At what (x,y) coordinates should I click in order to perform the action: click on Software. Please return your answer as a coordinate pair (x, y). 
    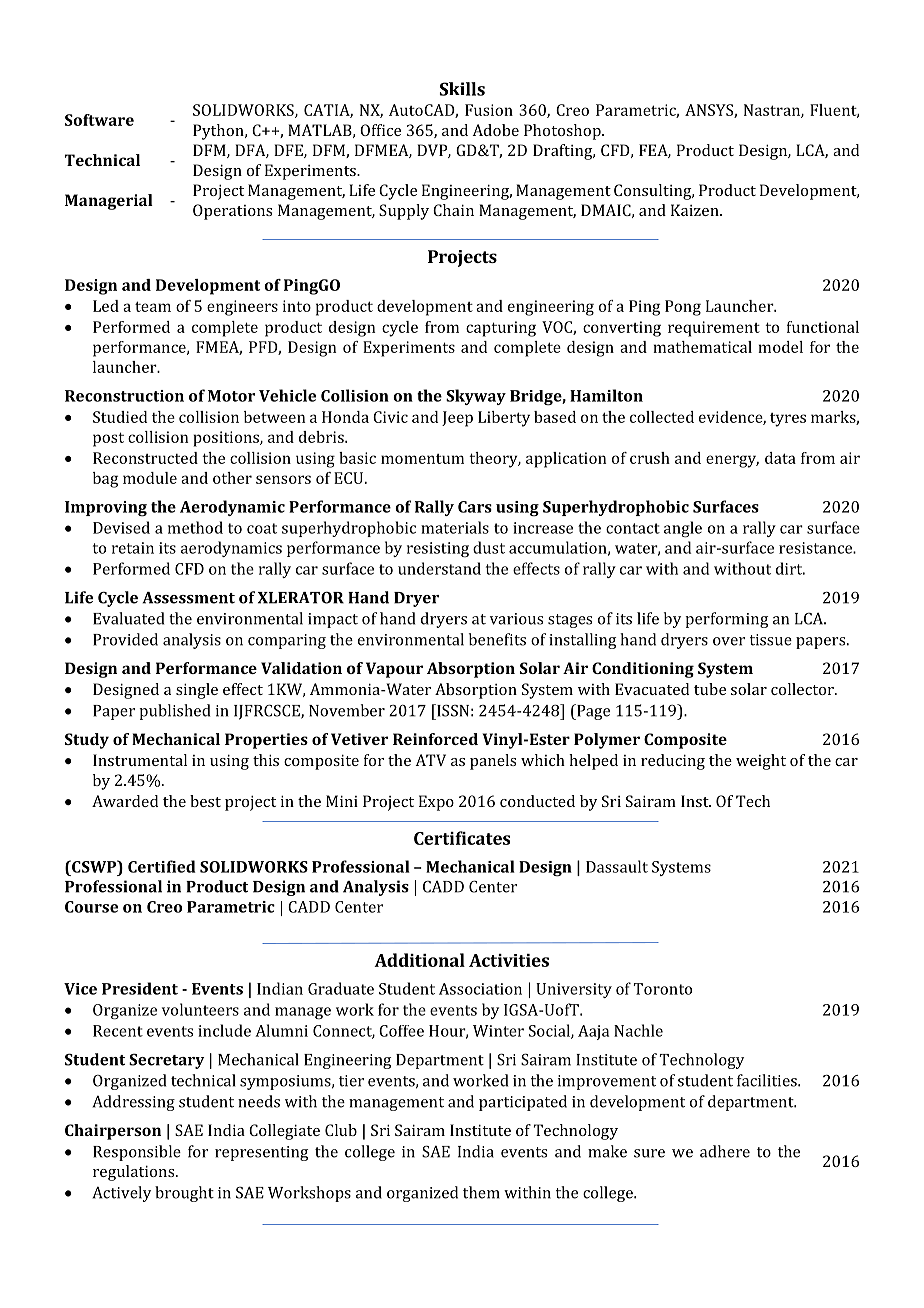
    Looking at the image, I should click on (99, 120).
